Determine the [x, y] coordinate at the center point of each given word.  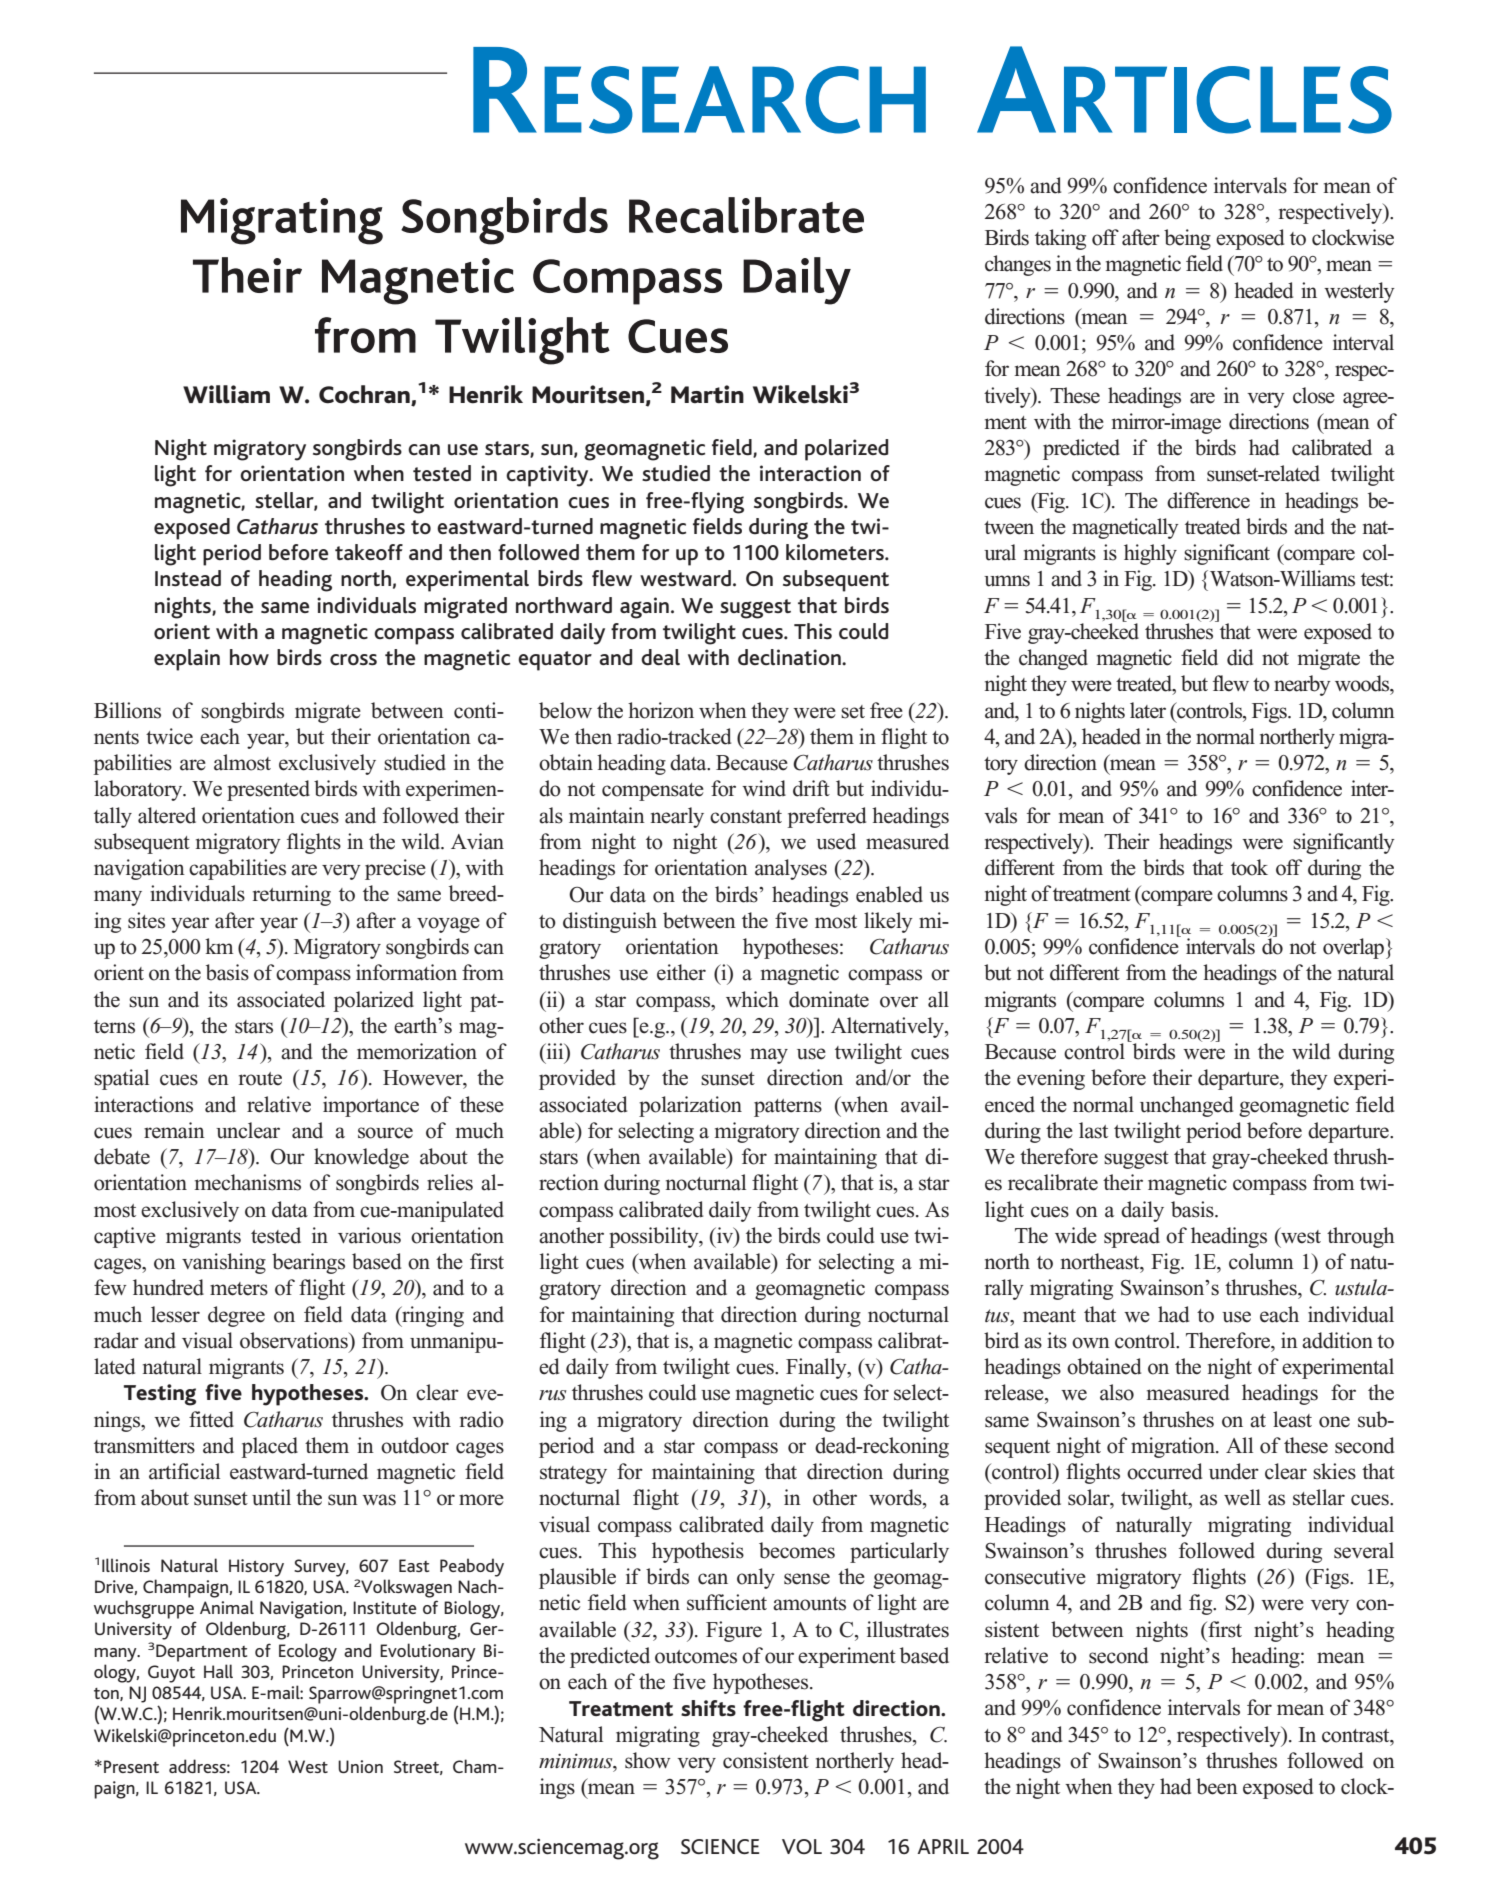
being [1187, 239]
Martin [707, 394]
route [260, 1079]
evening [1051, 1079]
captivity [548, 476]
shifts [708, 1708]
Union [360, 1766]
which [752, 999]
